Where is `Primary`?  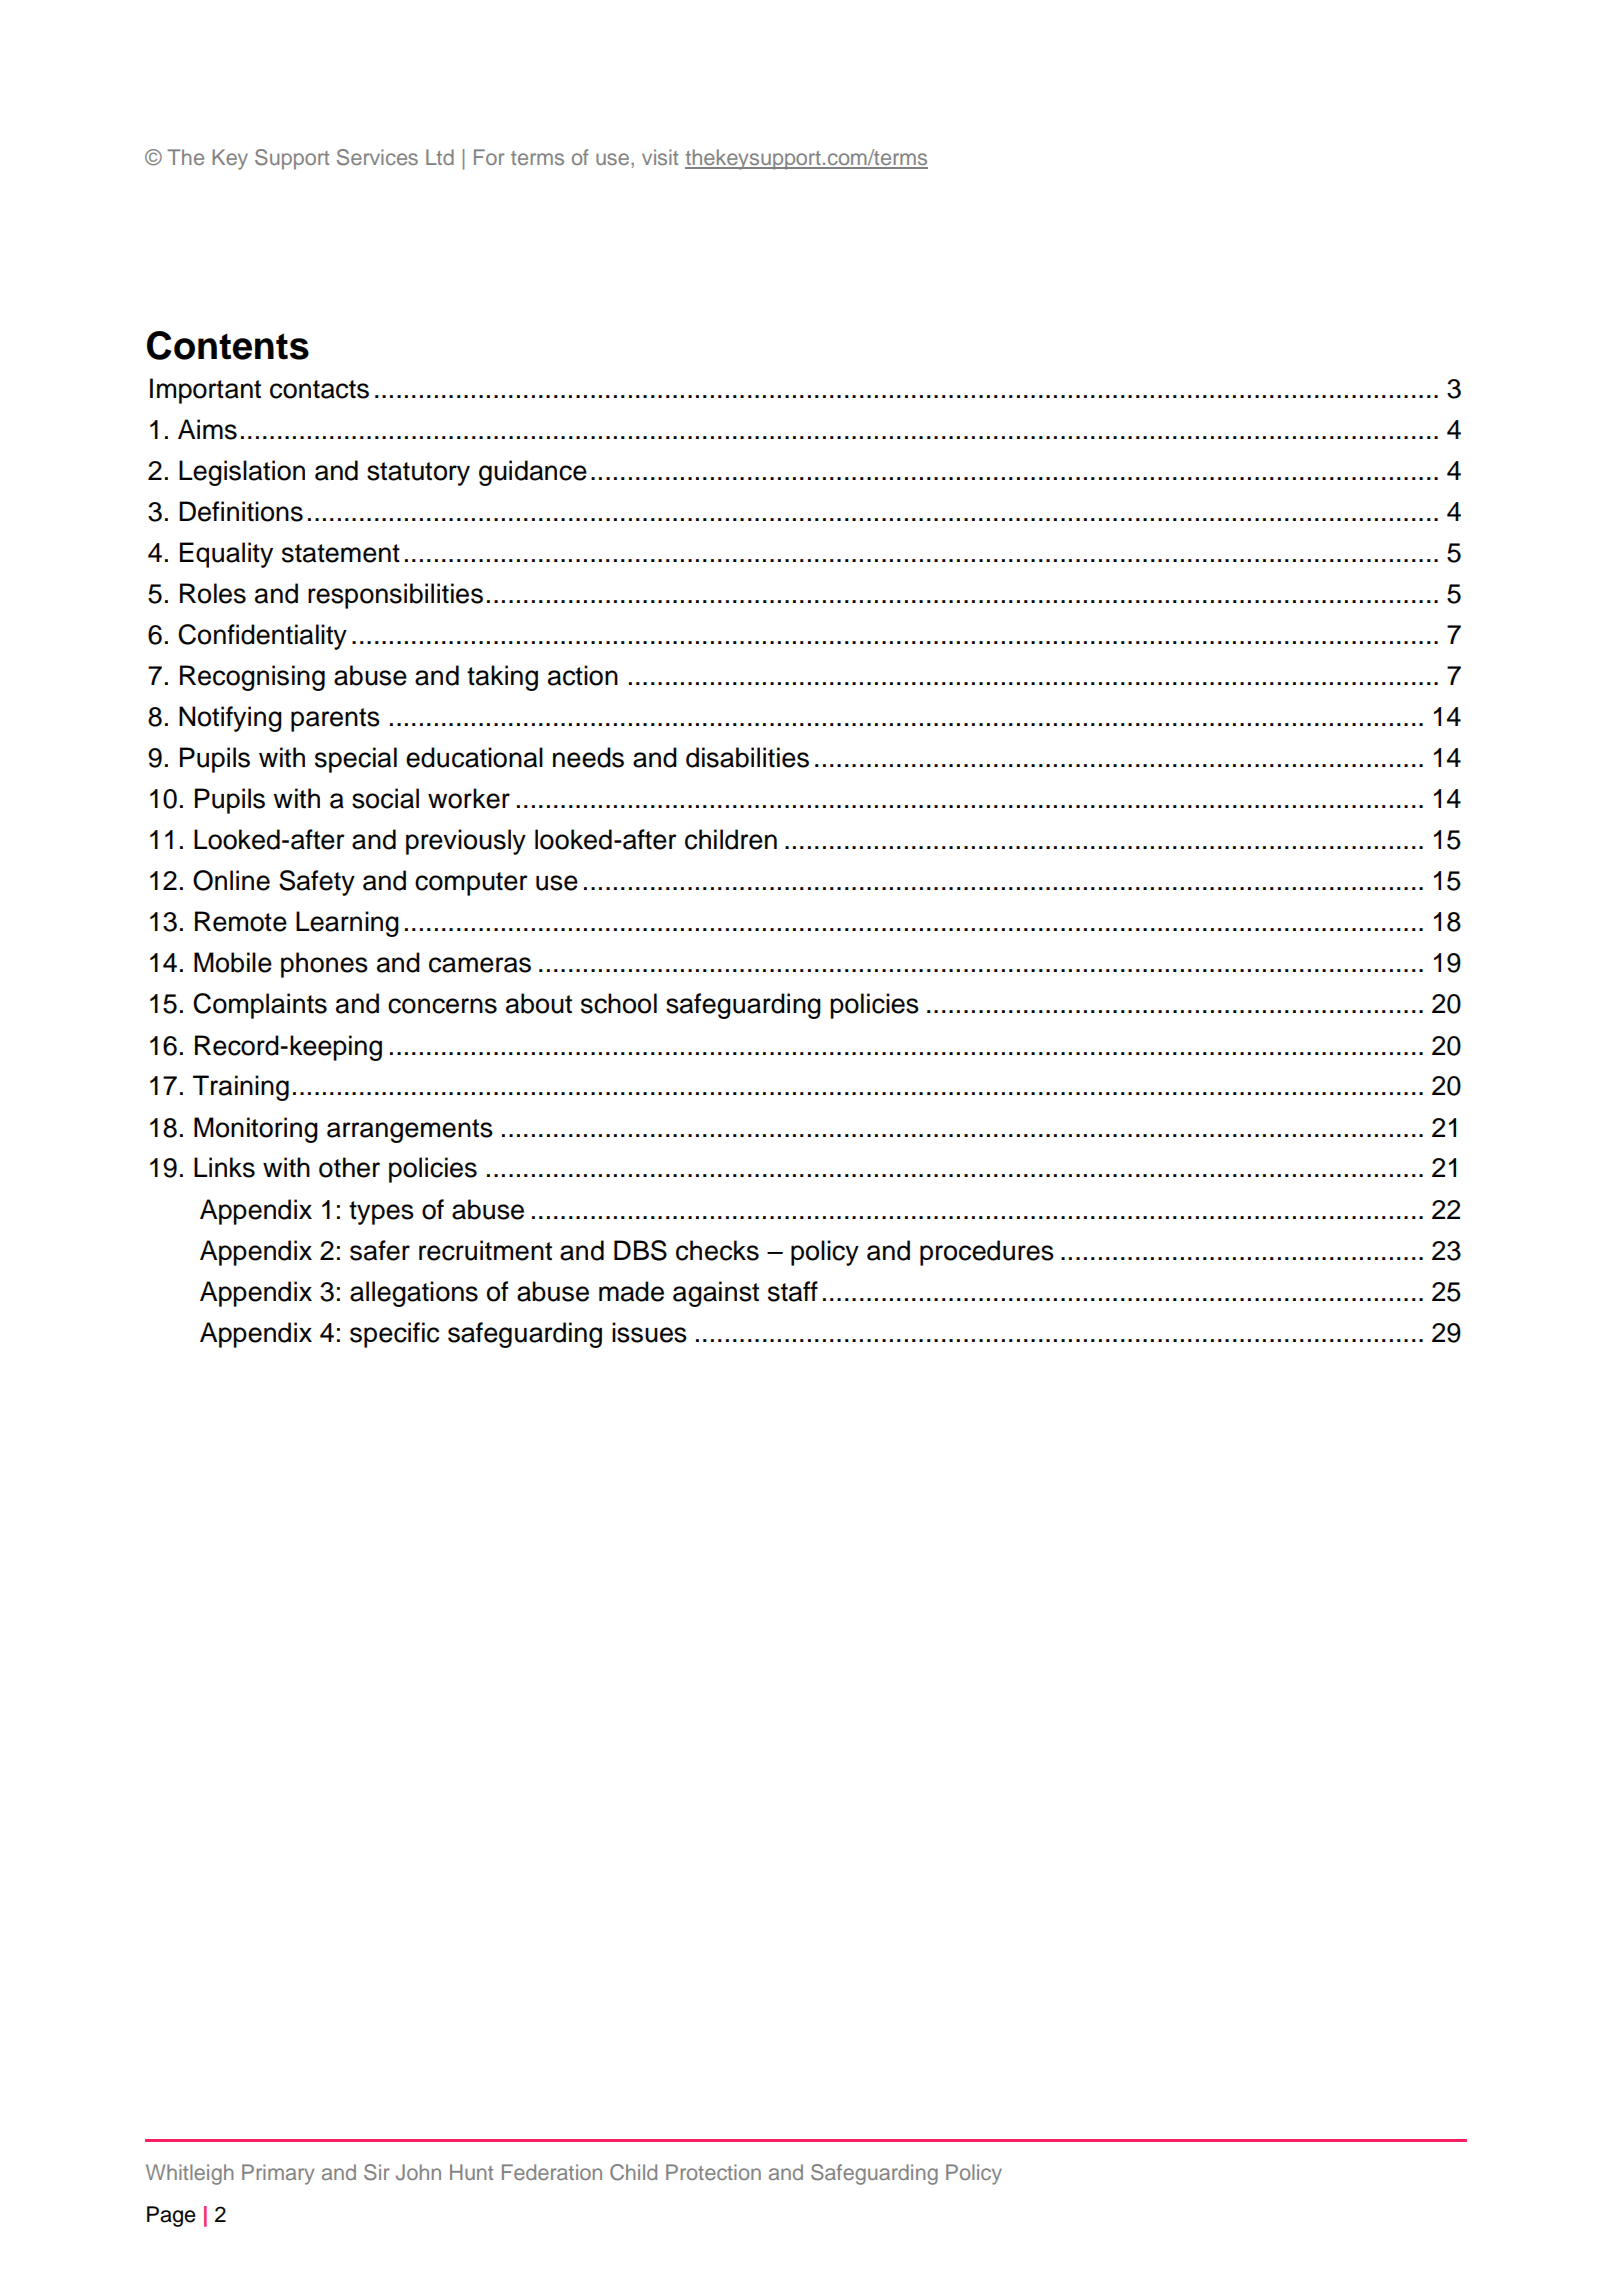 Primary is located at coordinates (278, 2174).
